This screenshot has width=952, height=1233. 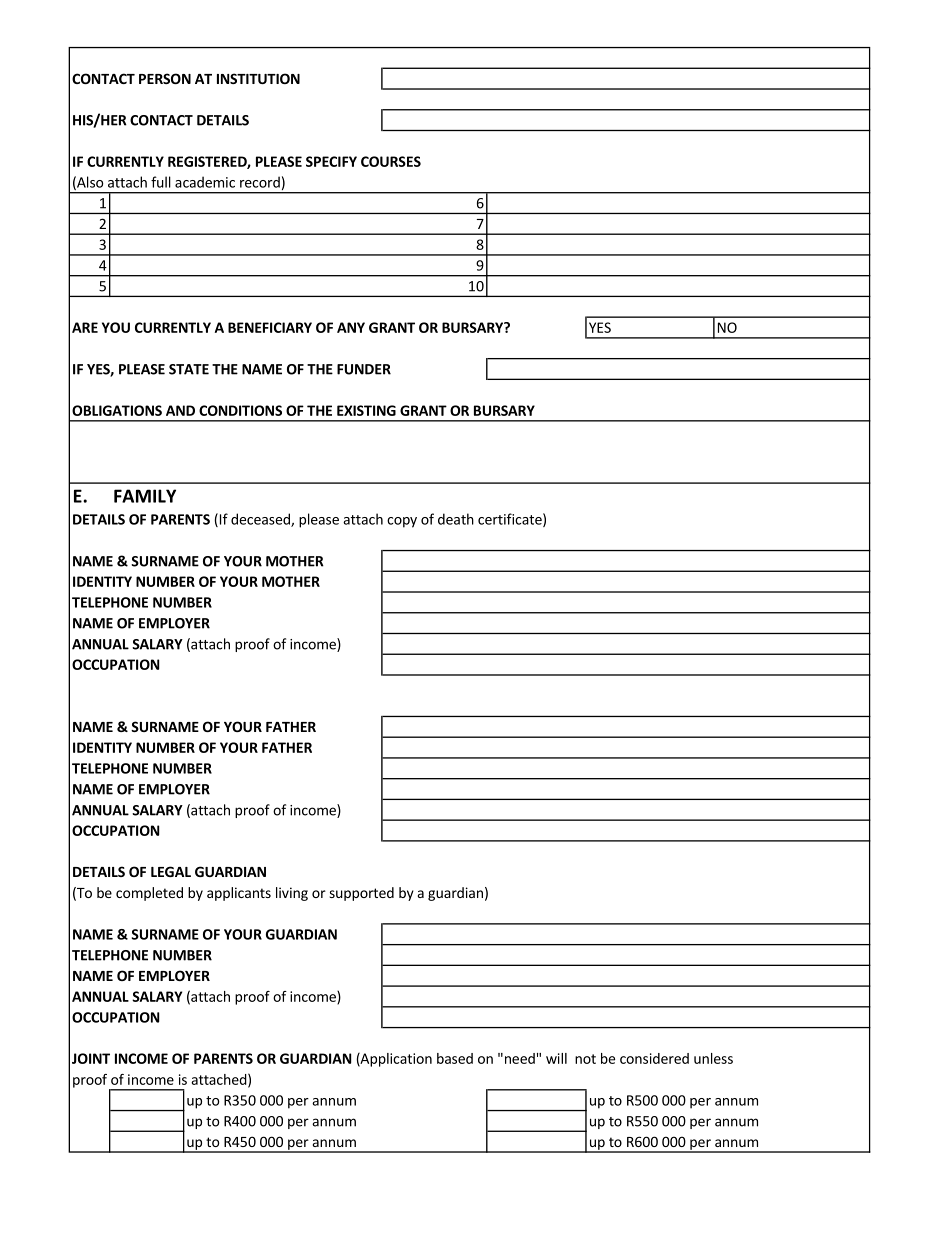 What do you see at coordinates (455, 1058) in the screenshot?
I see `based` at bounding box center [455, 1058].
